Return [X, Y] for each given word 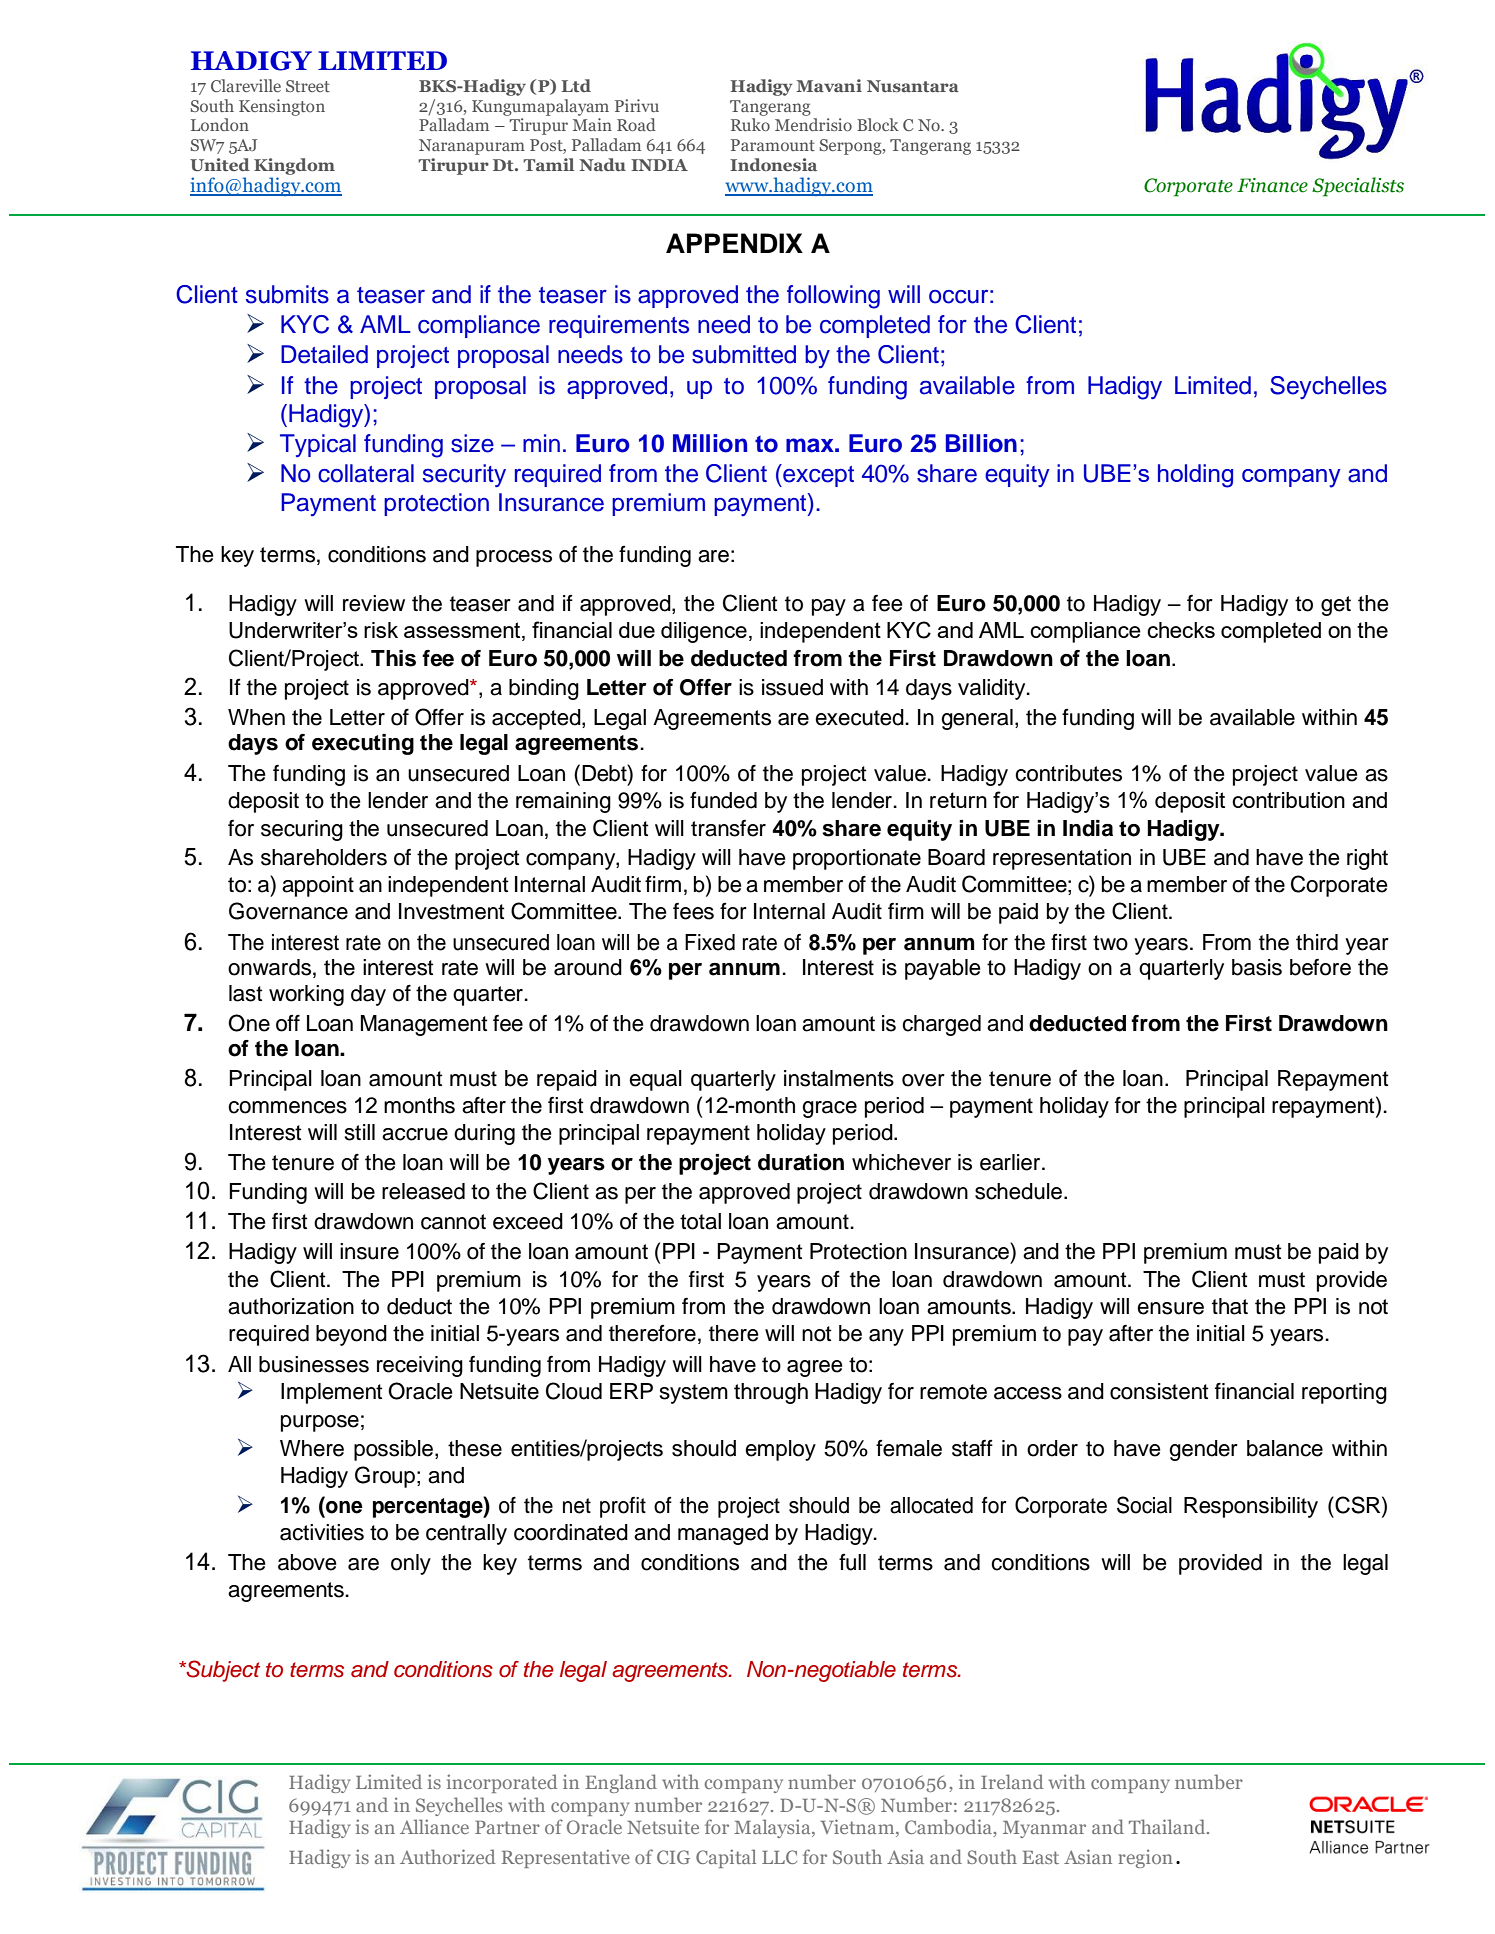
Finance [1272, 185]
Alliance [434, 1826]
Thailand [1168, 1826]
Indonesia [773, 164]
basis [1257, 967]
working [306, 995]
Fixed [710, 942]
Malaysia [773, 1828]
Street [308, 86]
